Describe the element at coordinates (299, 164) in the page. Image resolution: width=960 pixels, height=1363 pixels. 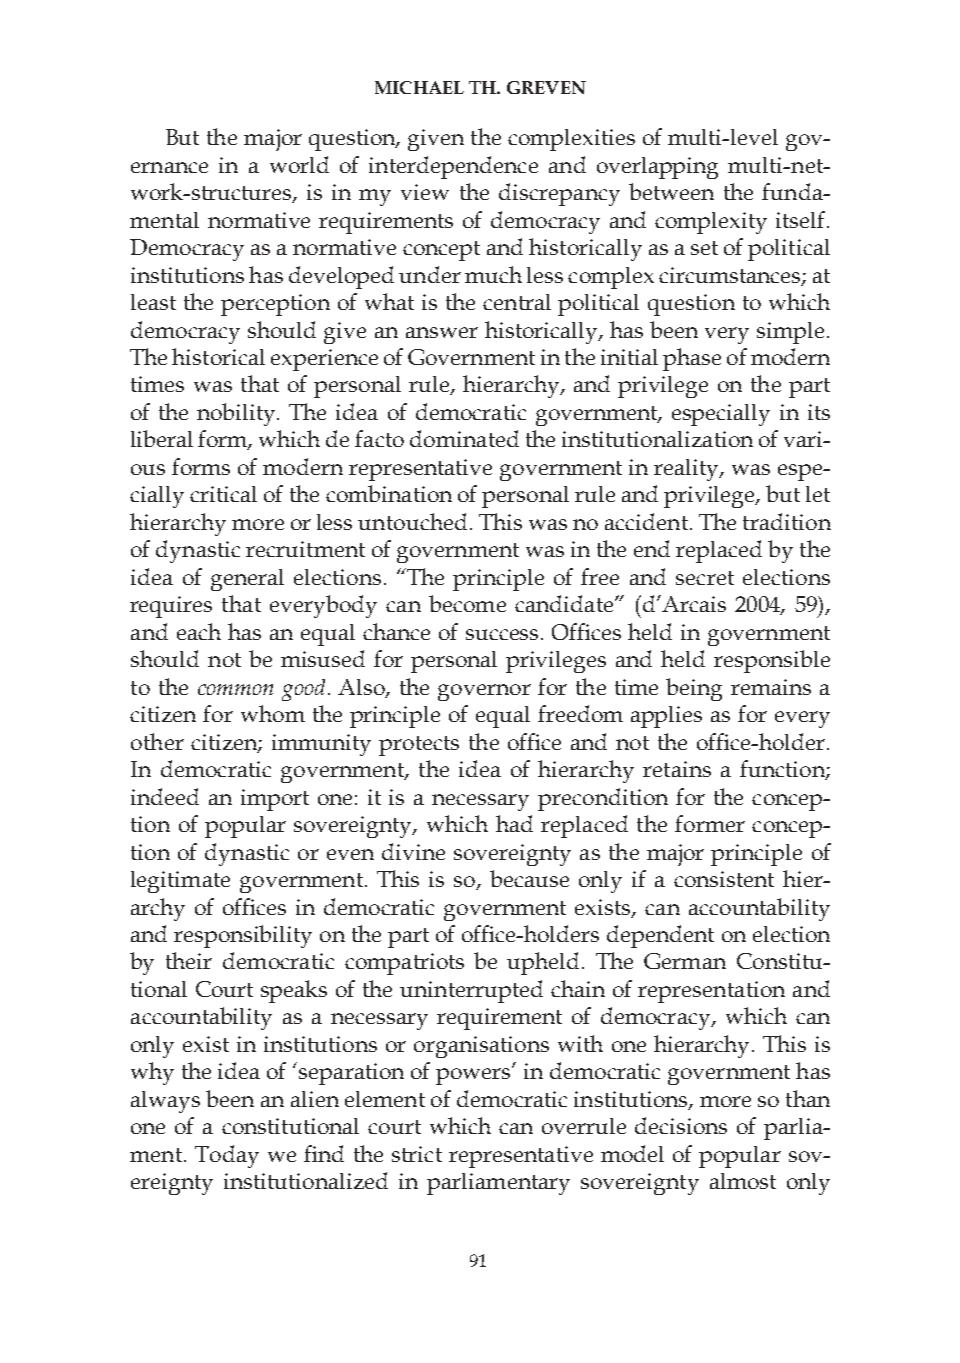
I see `world` at that location.
